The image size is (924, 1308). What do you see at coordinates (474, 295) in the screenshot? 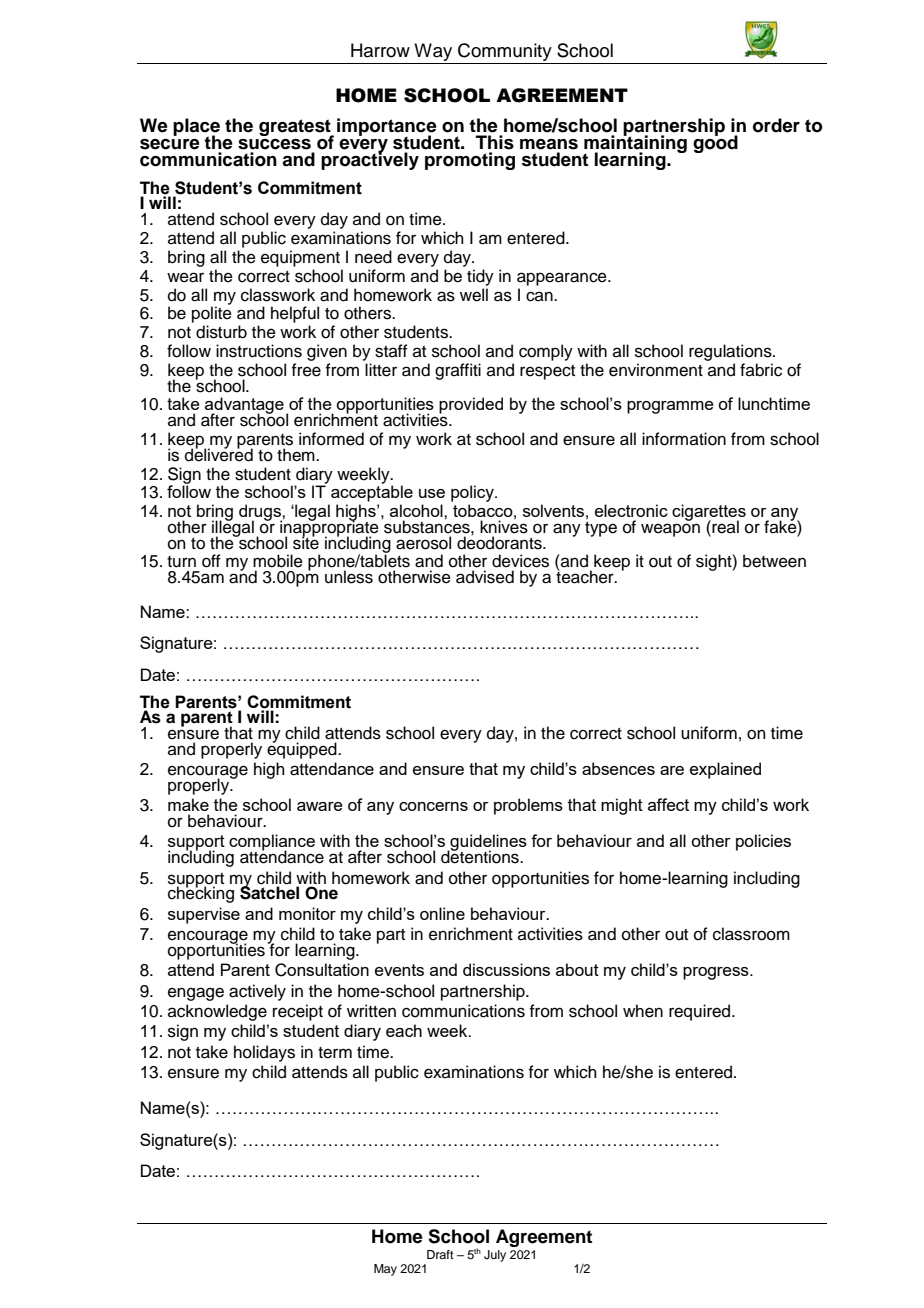
I see `well` at bounding box center [474, 295].
